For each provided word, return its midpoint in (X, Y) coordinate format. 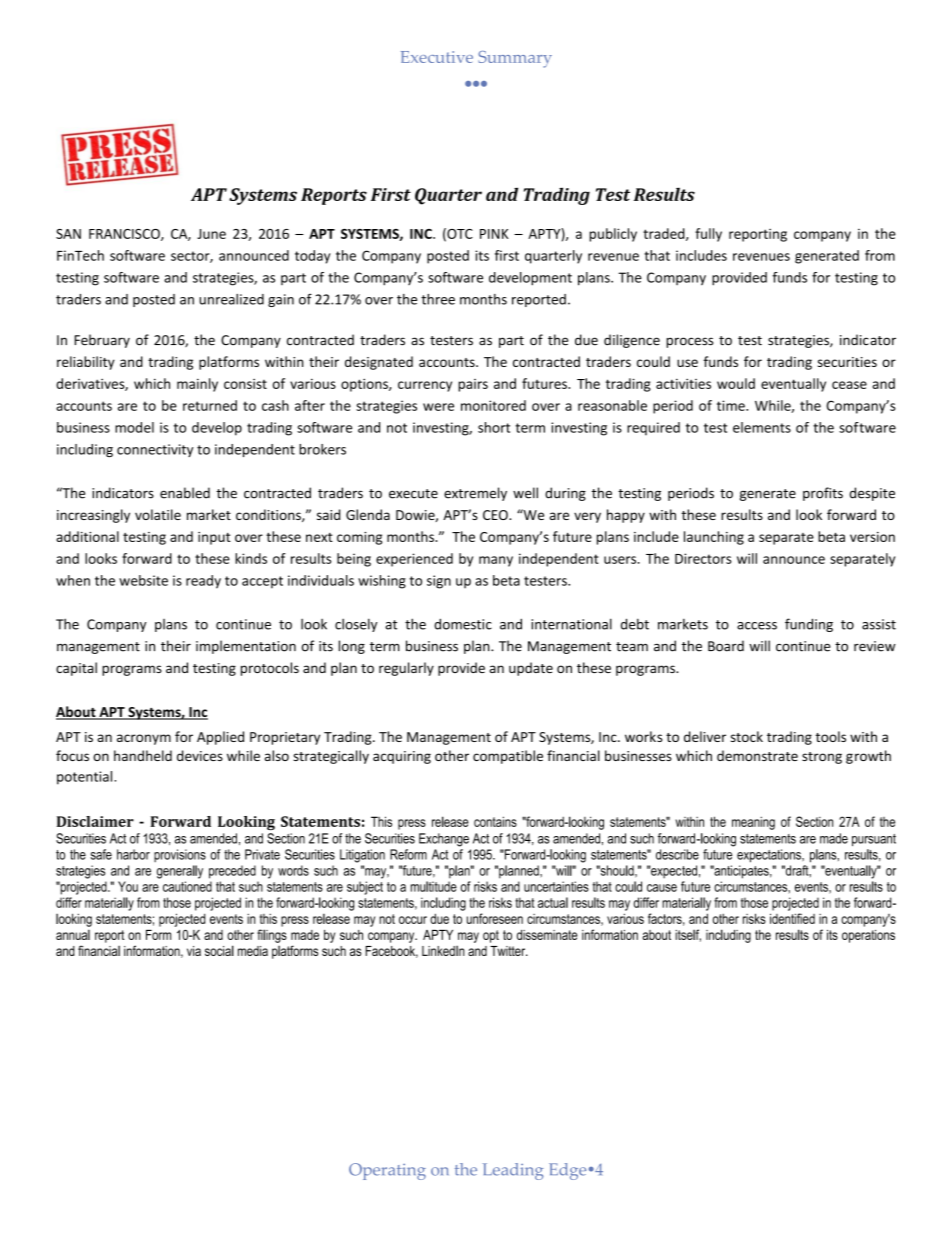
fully (708, 235)
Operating (387, 1171)
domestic (463, 624)
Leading (513, 1171)
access (757, 626)
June (211, 234)
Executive (437, 57)
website (143, 580)
